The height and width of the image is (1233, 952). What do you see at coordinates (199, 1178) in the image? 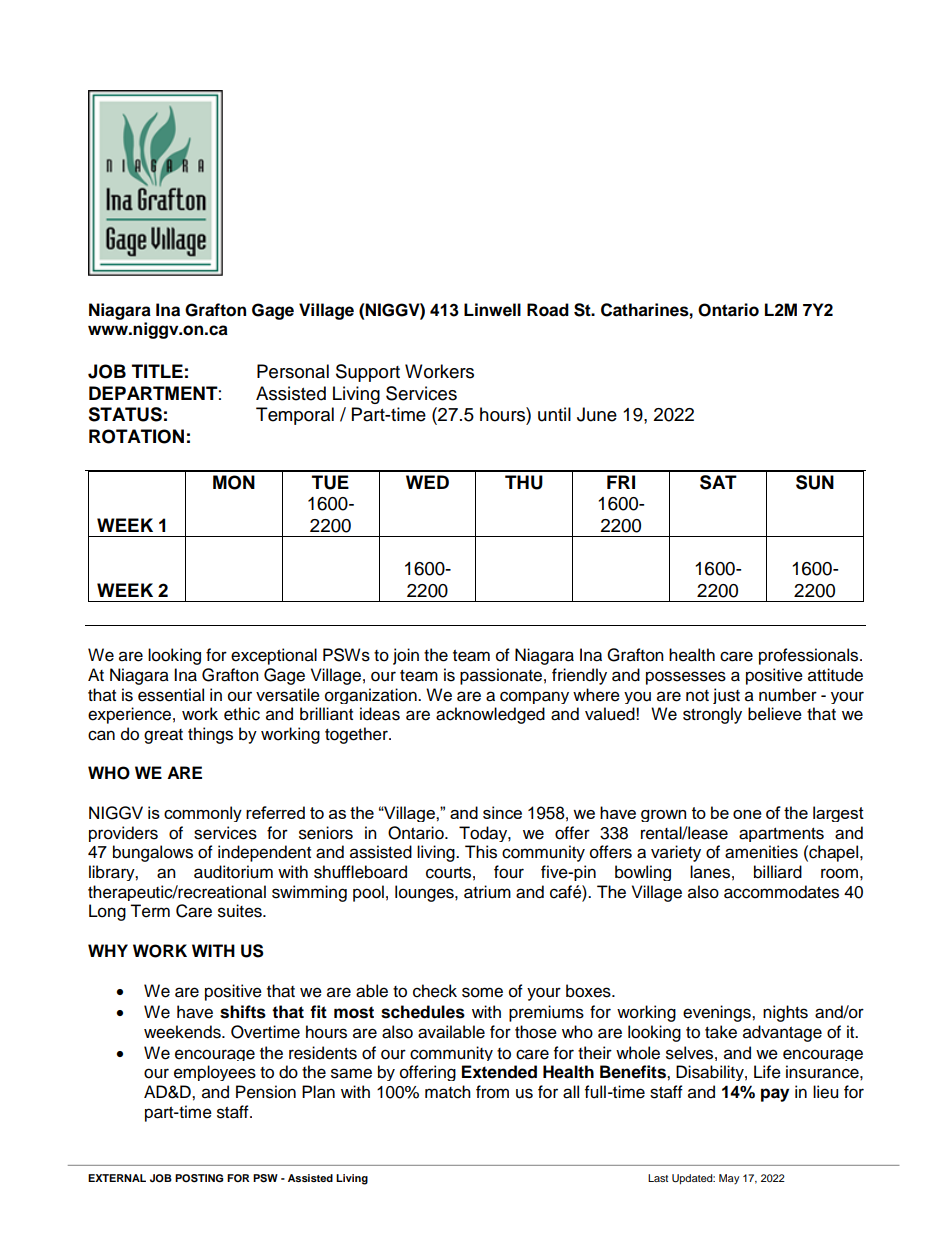
I see `POSTING` at bounding box center [199, 1178].
